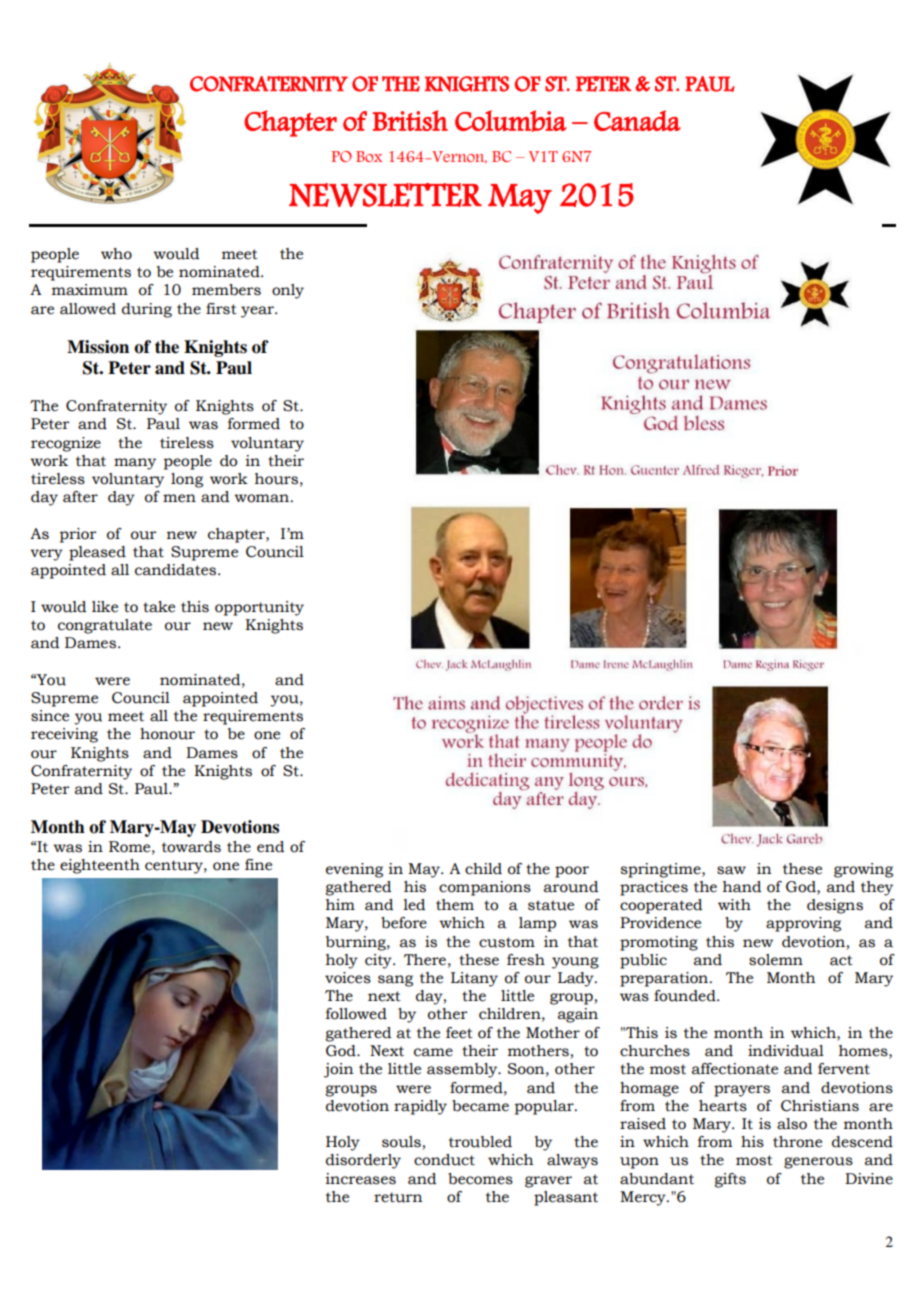 This screenshot has width=924, height=1308. What do you see at coordinates (637, 120) in the screenshot?
I see `Canada` at bounding box center [637, 120].
